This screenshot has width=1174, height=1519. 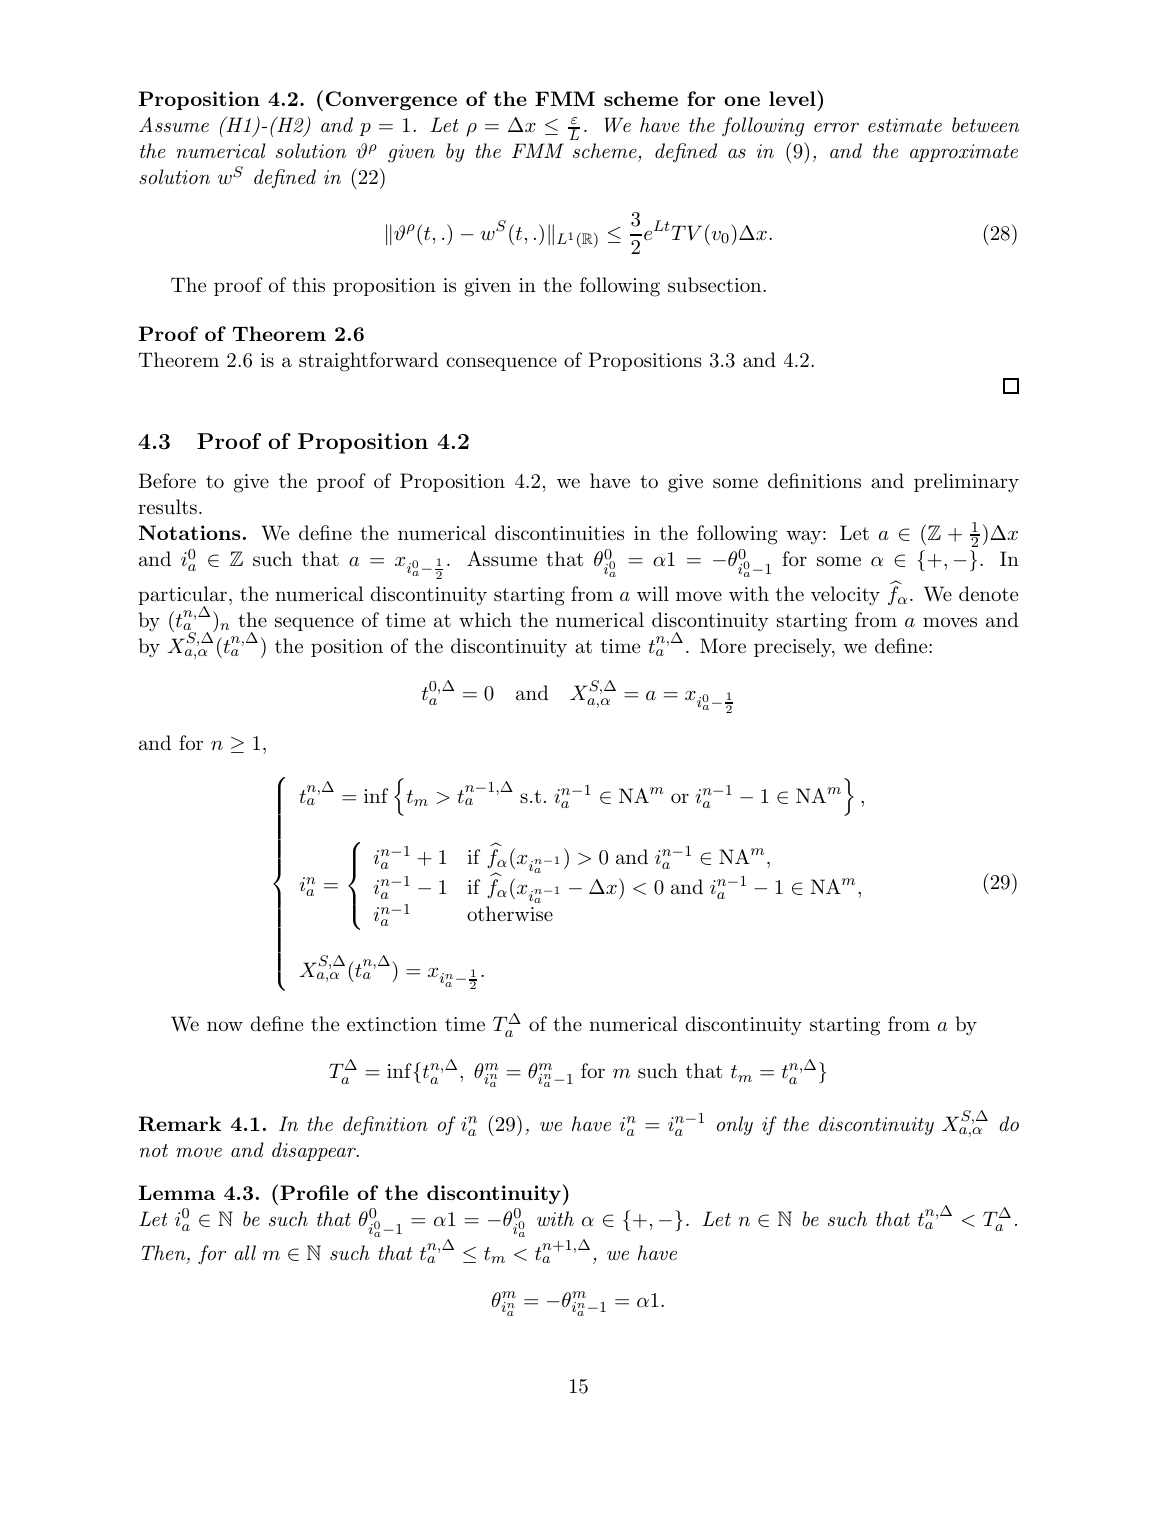 What do you see at coordinates (391, 100) in the screenshot?
I see `Convergence` at bounding box center [391, 100].
